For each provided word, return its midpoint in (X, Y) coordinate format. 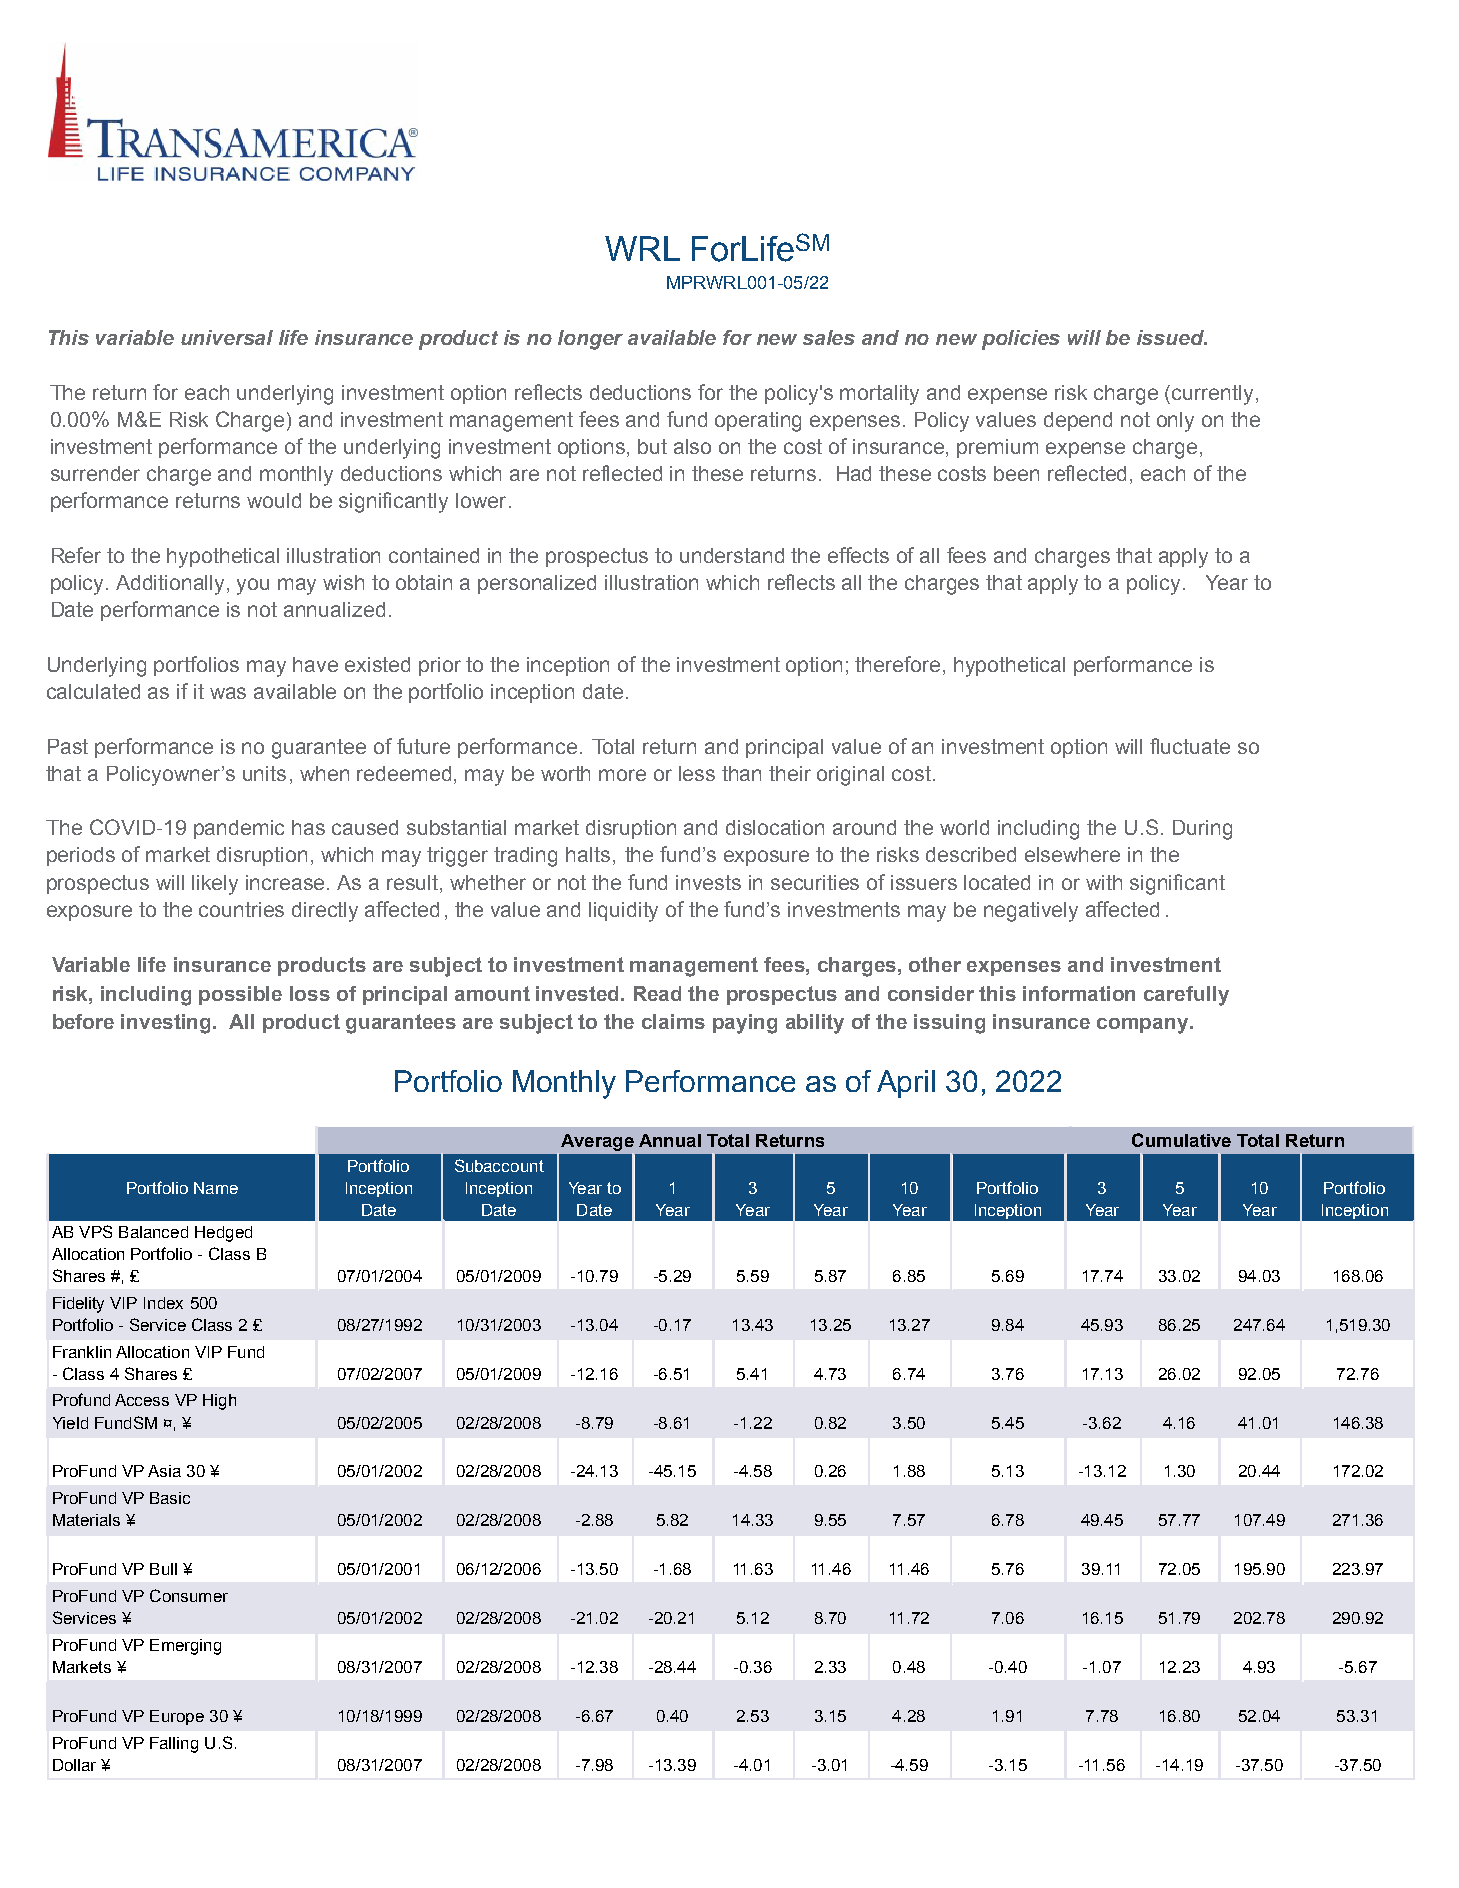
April (906, 1084)
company (1144, 1026)
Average (597, 1142)
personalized (537, 584)
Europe (177, 1717)
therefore (897, 664)
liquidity (623, 912)
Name (216, 1188)
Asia (164, 1471)
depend (1078, 421)
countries (241, 909)
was (228, 693)
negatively (1031, 912)
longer (590, 340)
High (219, 1402)
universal (227, 337)
